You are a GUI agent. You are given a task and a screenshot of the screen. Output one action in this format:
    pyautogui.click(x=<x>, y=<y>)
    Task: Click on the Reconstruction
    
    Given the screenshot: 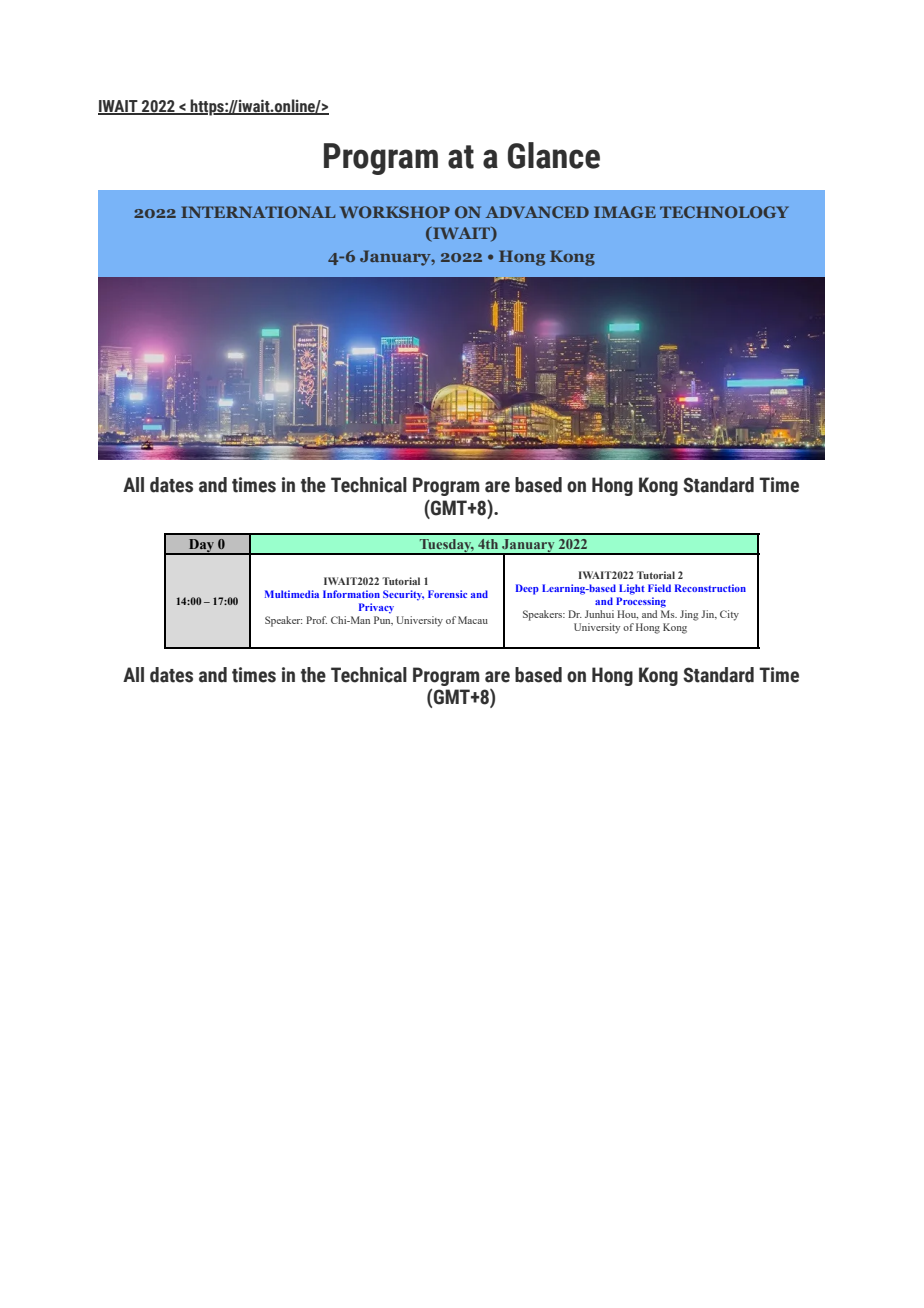 What is the action you would take?
    pyautogui.click(x=710, y=588)
